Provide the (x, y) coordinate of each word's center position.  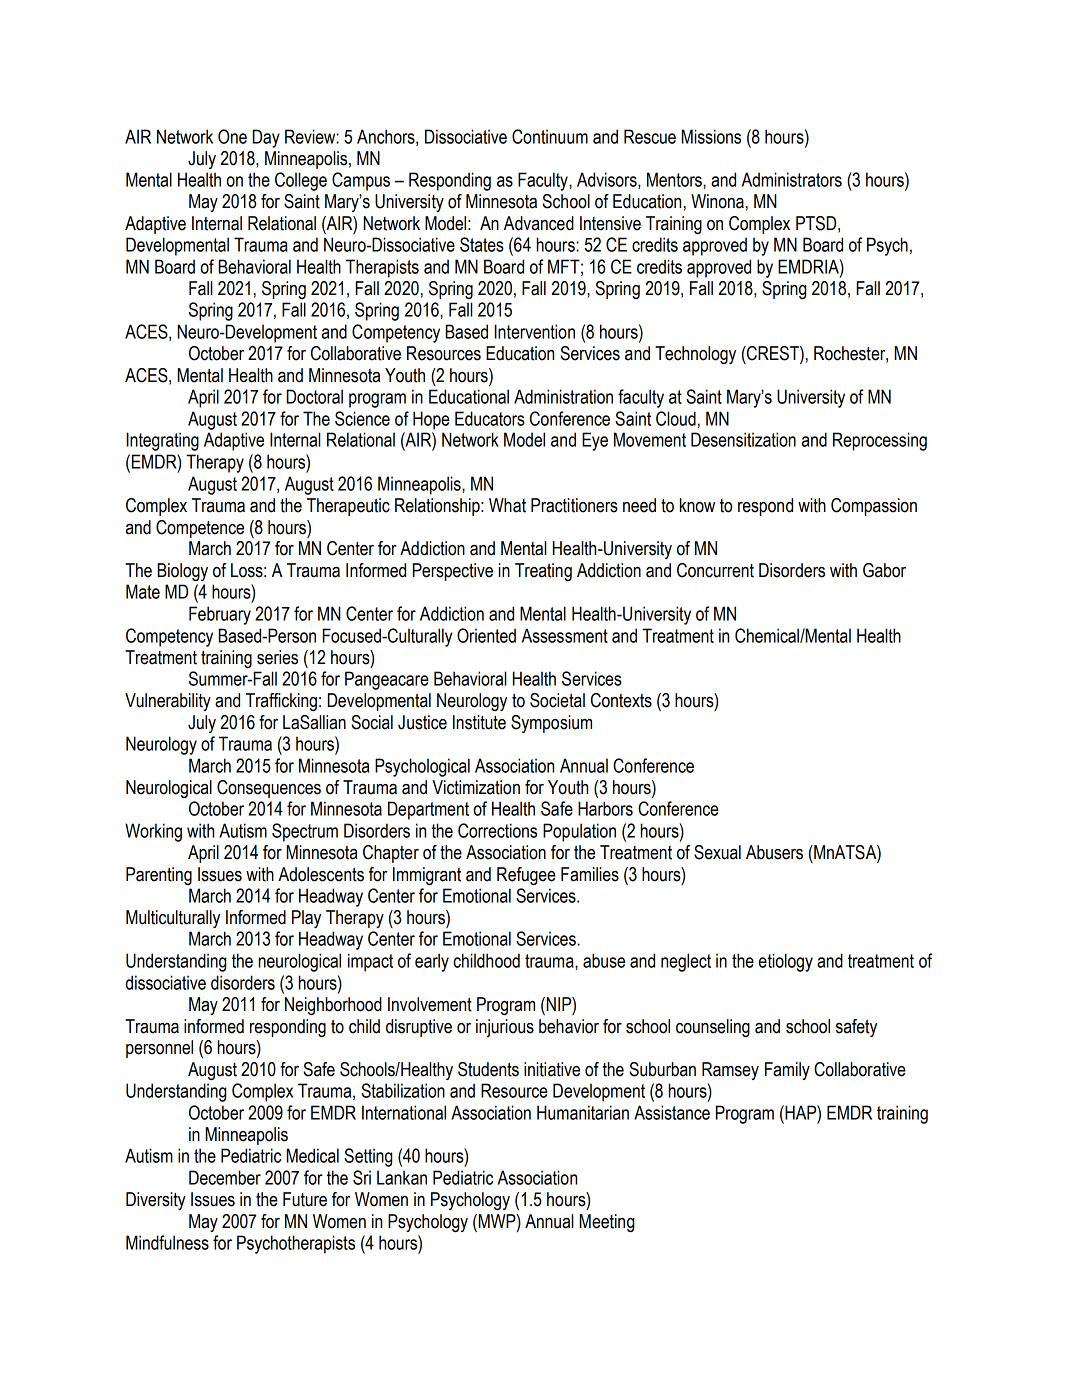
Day (266, 138)
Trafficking (281, 702)
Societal (557, 700)
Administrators (792, 179)
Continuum (550, 136)
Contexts (621, 700)
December (225, 1177)
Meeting (607, 1223)
